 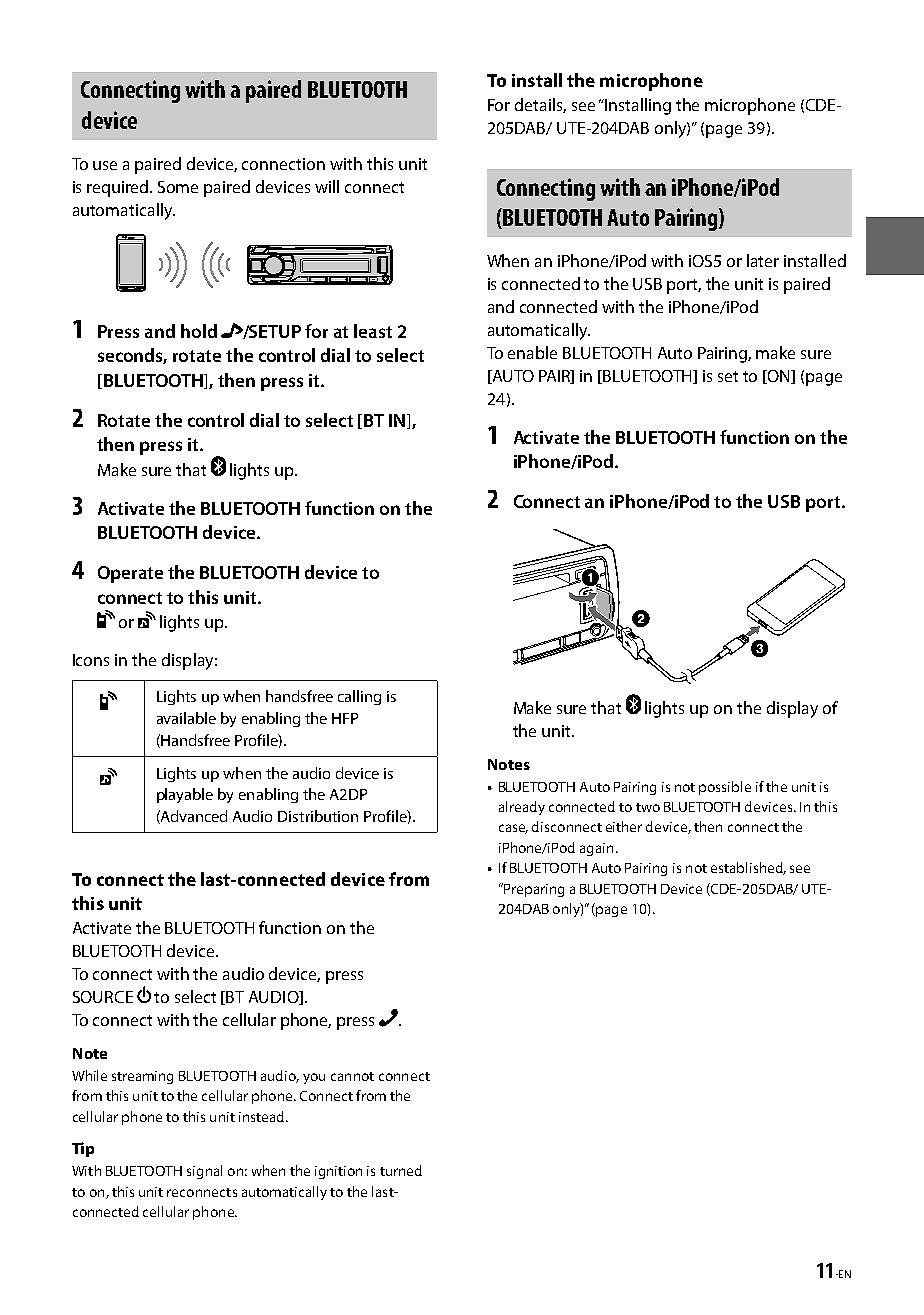 What do you see at coordinates (373, 331) in the page?
I see `least` at bounding box center [373, 331].
